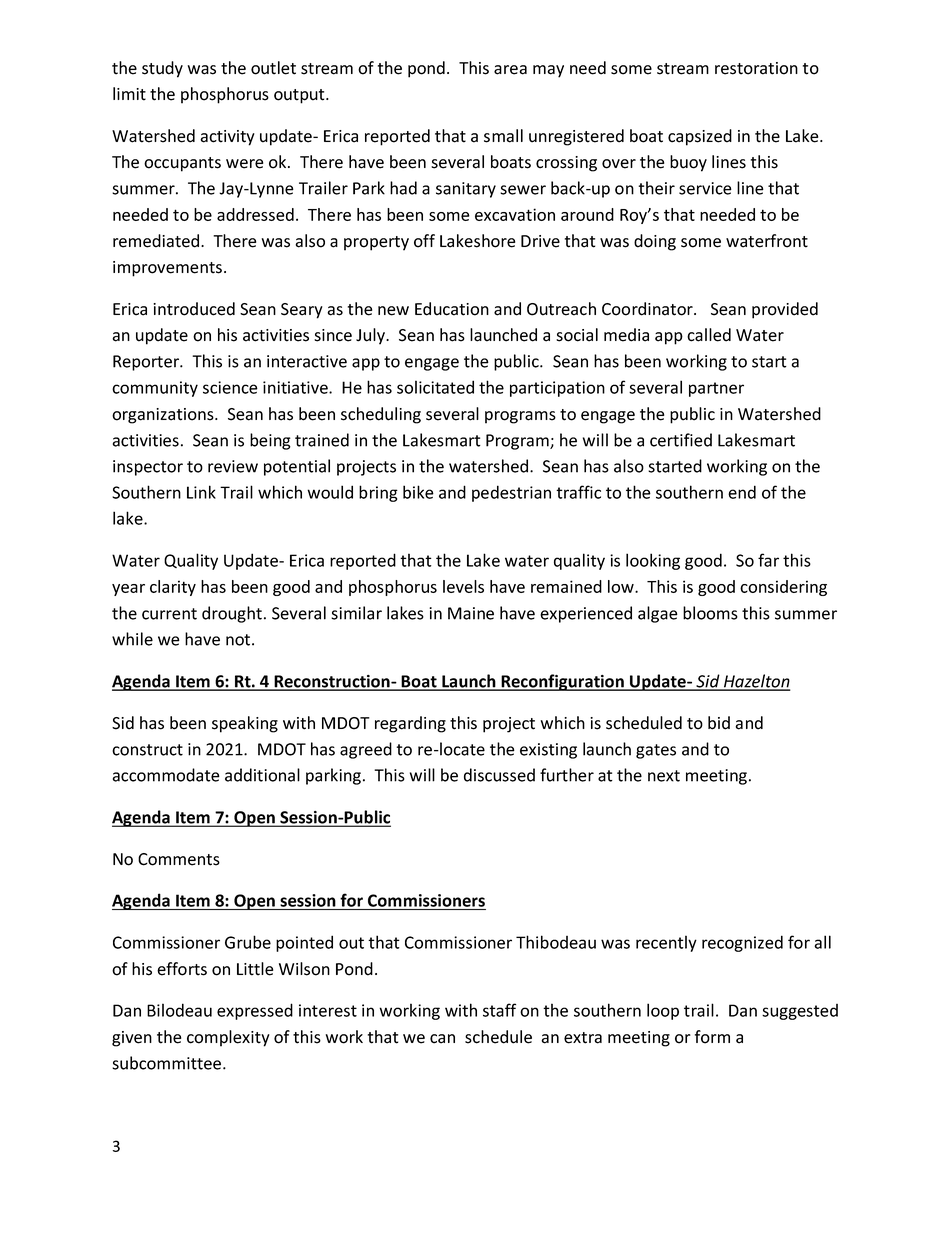 This document has width=952, height=1233. I want to click on complexity, so click(228, 1038).
